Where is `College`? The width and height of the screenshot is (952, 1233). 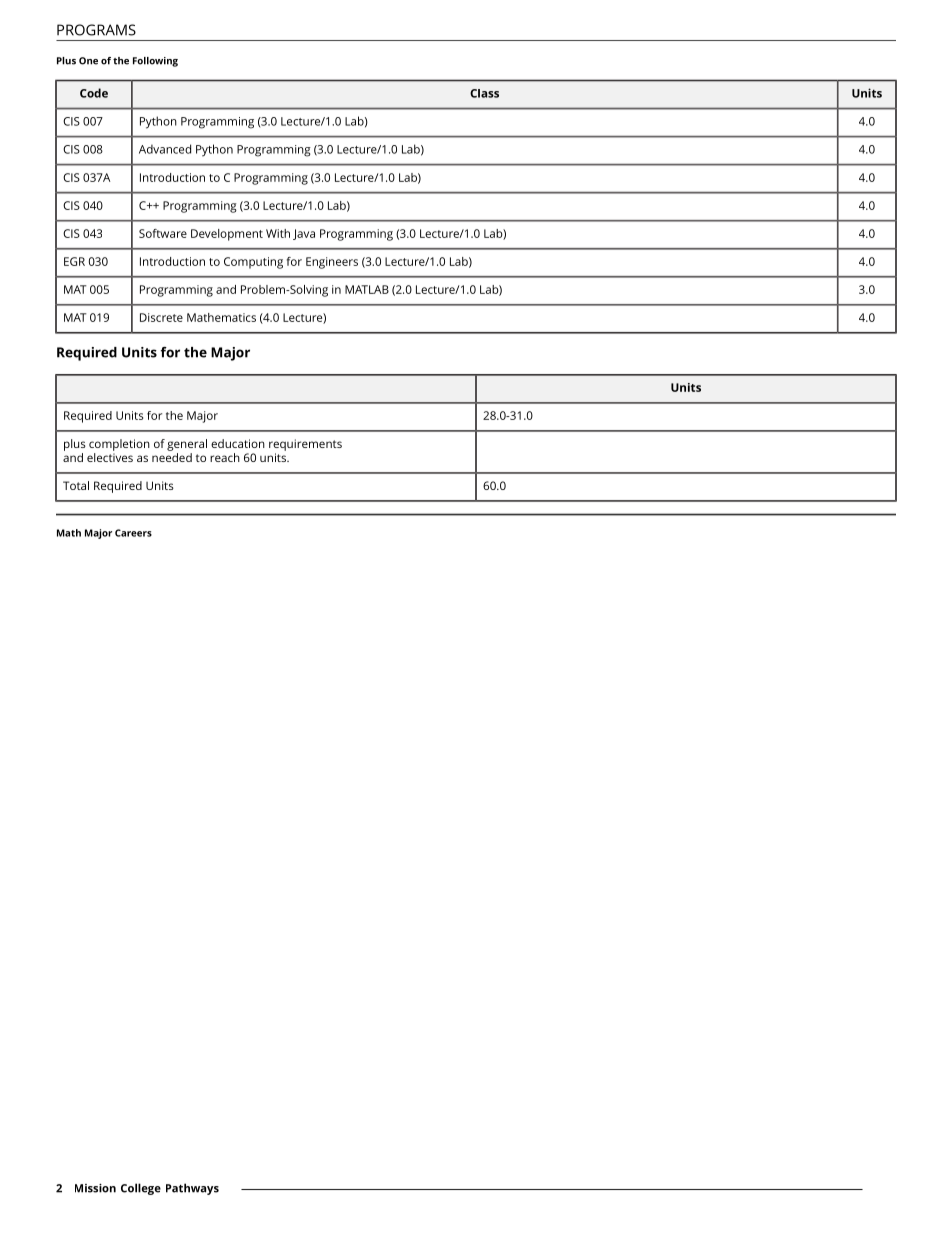
College is located at coordinates (141, 1189).
